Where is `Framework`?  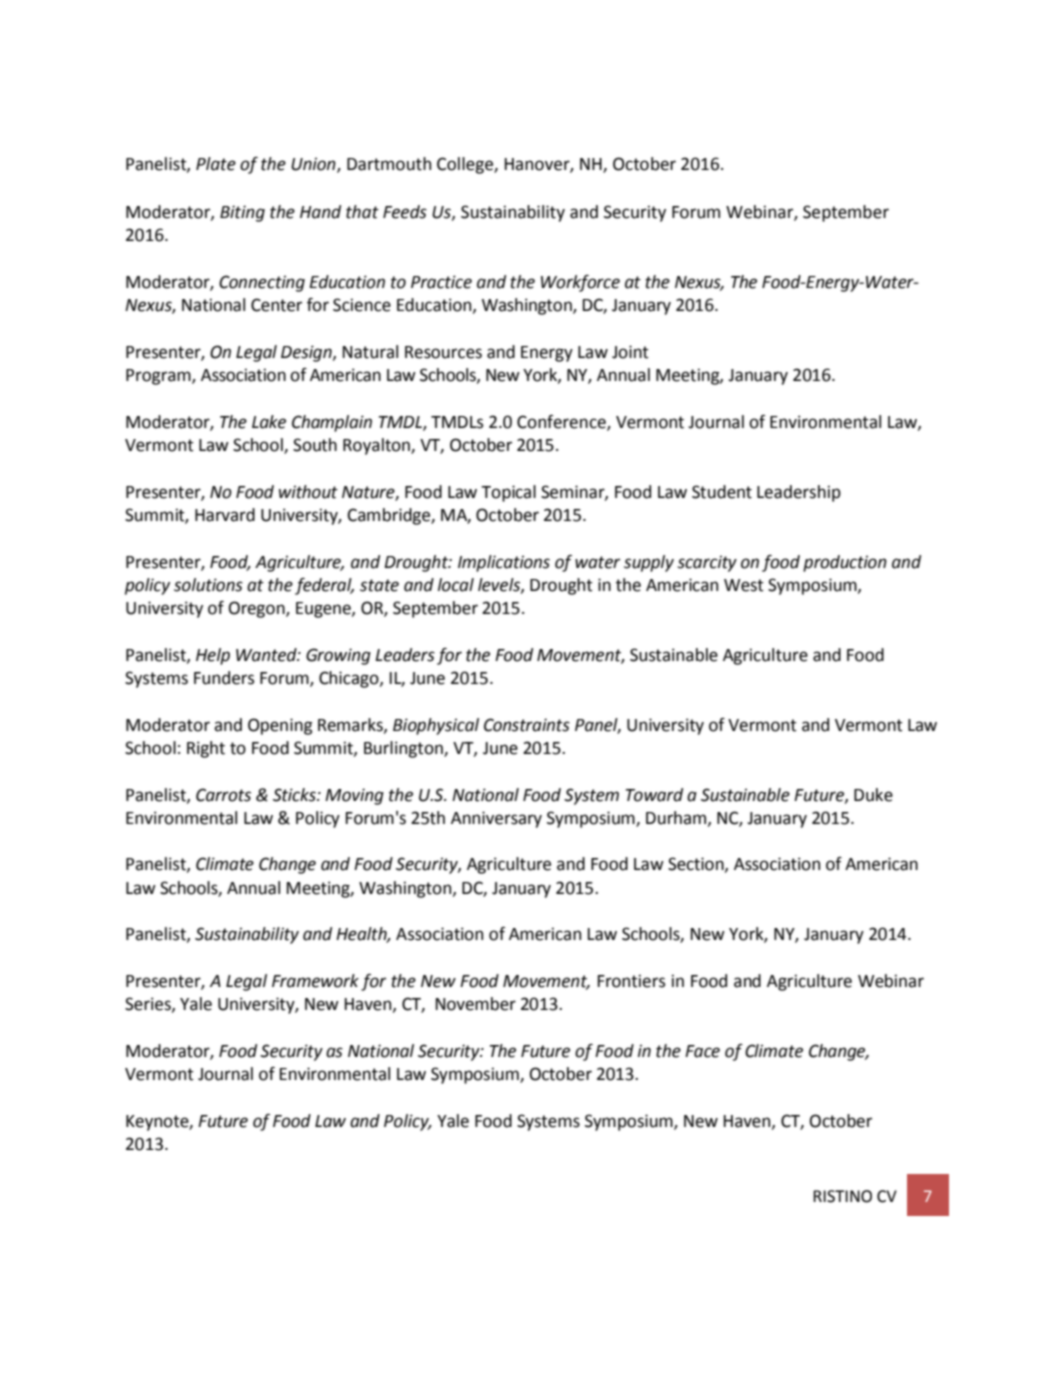
Framework is located at coordinates (315, 981).
